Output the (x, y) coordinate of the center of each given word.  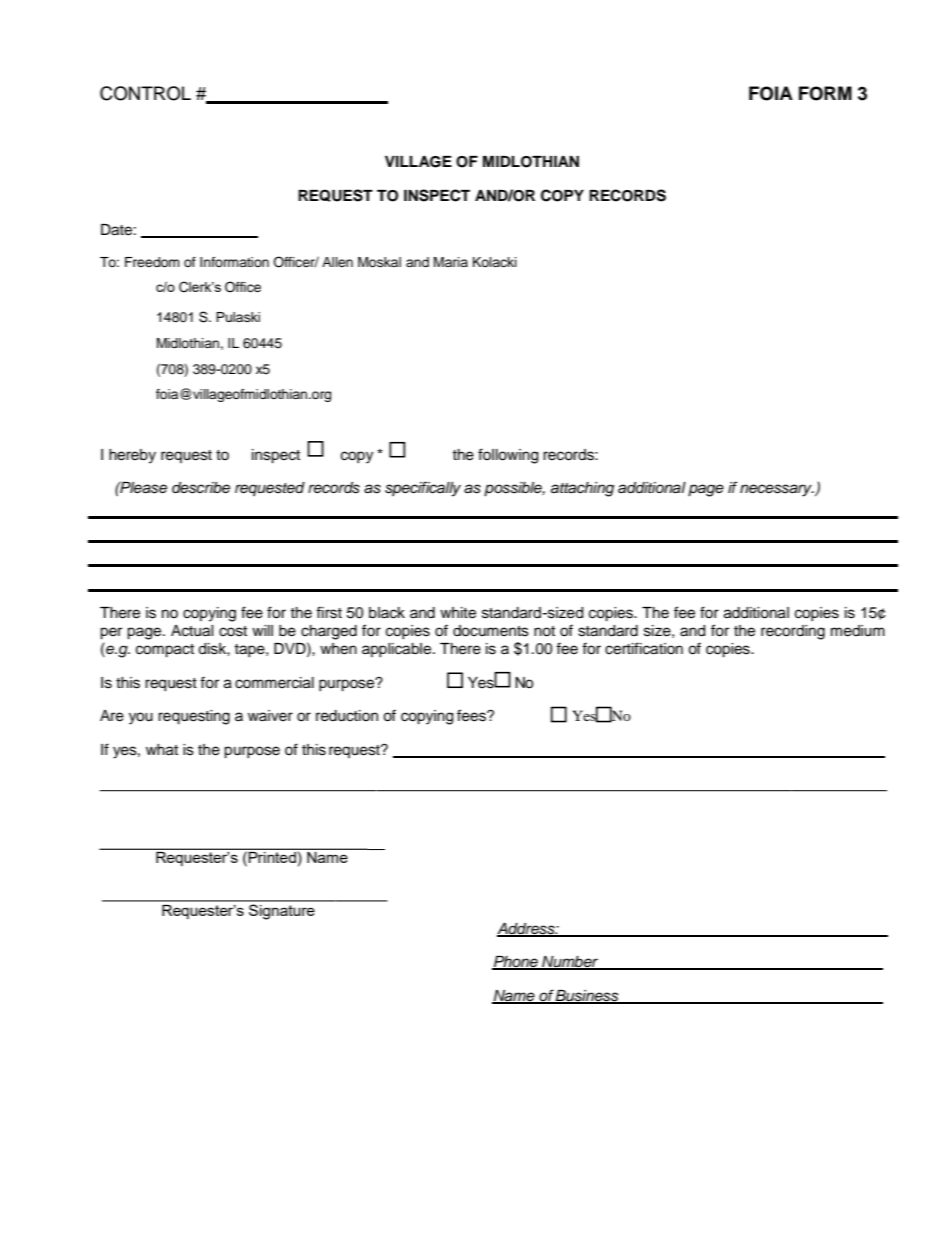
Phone (516, 963)
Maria (451, 262)
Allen (337, 262)
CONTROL (145, 93)
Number (570, 963)
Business (587, 996)
